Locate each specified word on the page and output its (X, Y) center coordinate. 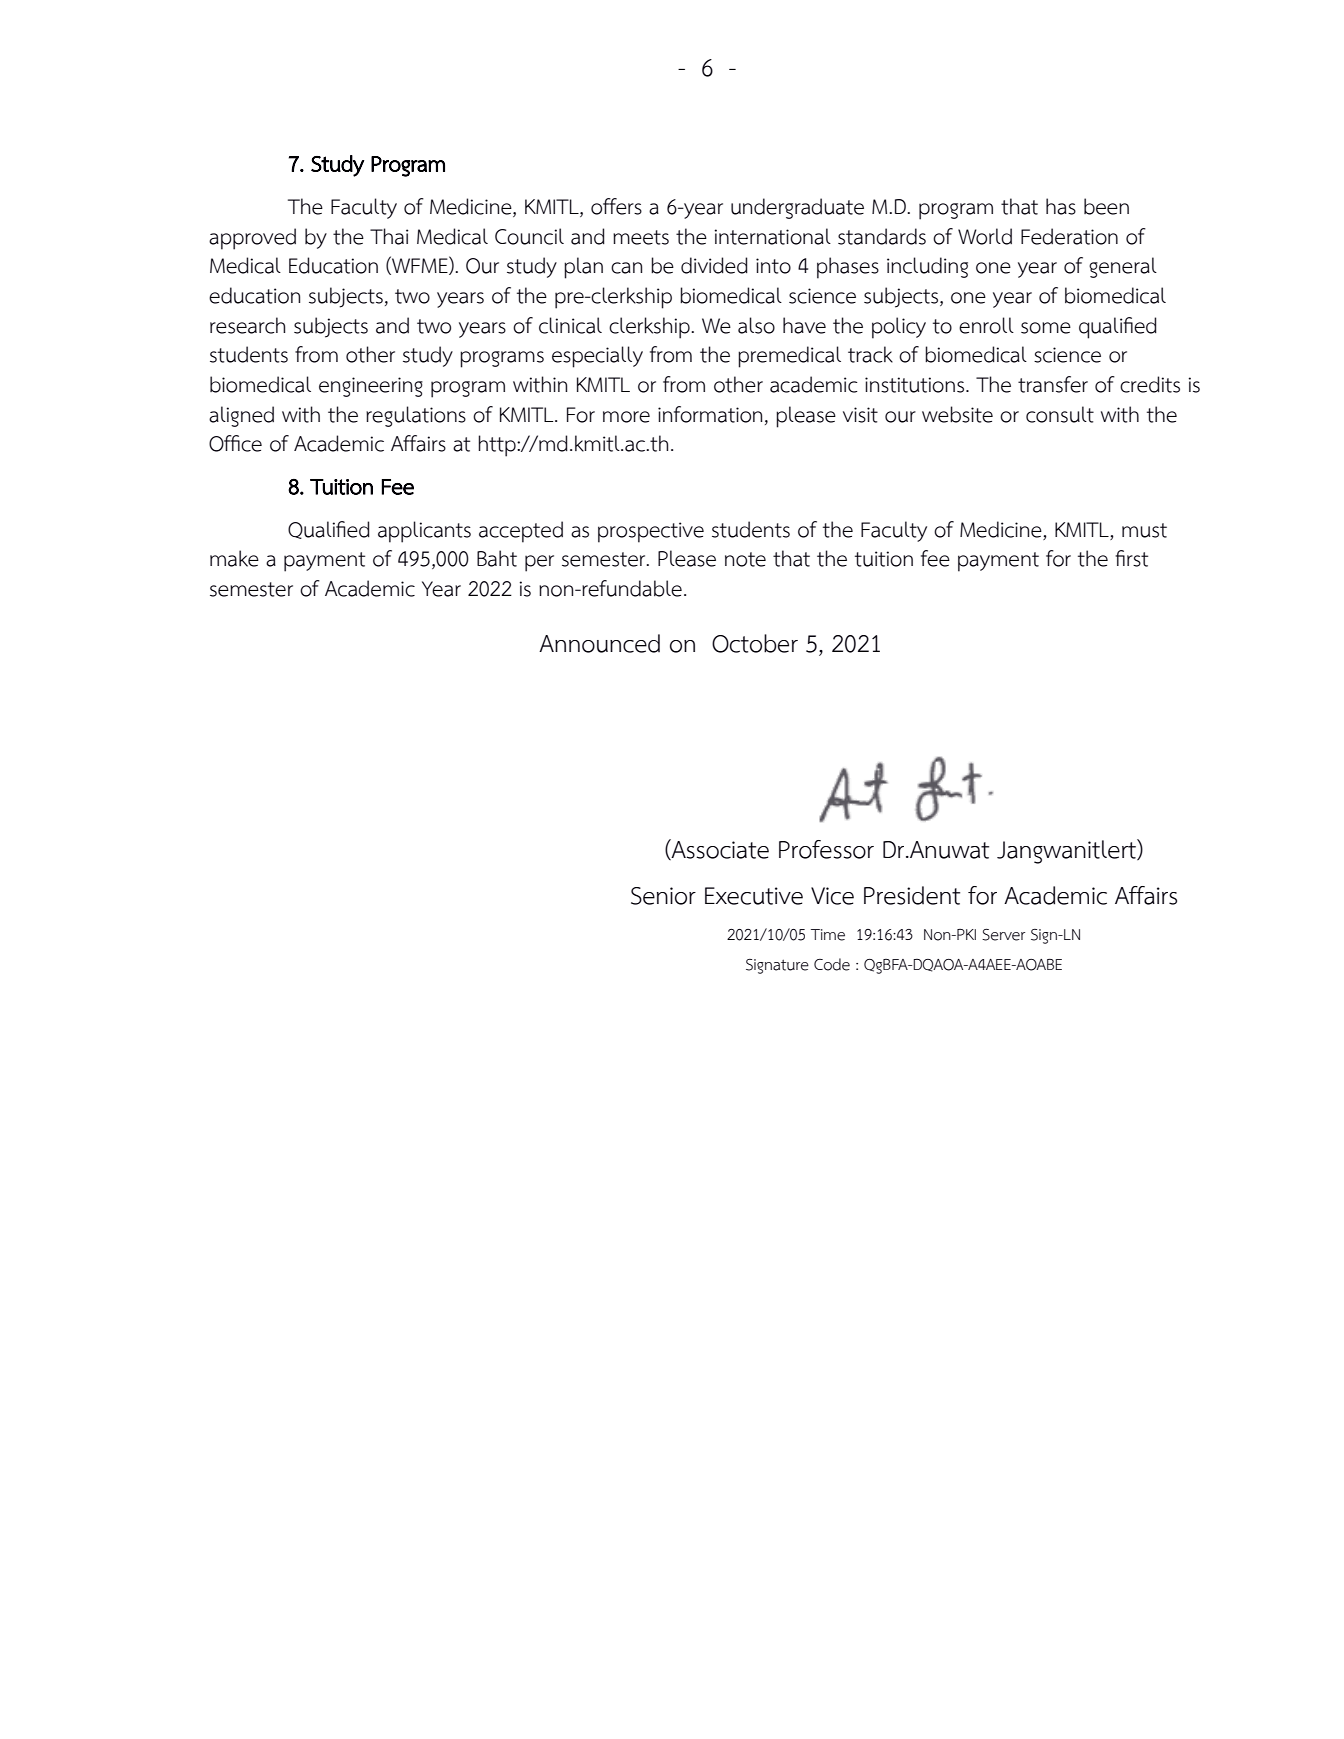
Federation (1069, 236)
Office (235, 443)
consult (1060, 414)
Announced (599, 643)
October (755, 643)
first (1131, 558)
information (710, 414)
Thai (389, 236)
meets (641, 237)
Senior (663, 896)
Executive (754, 896)
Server (1003, 935)
